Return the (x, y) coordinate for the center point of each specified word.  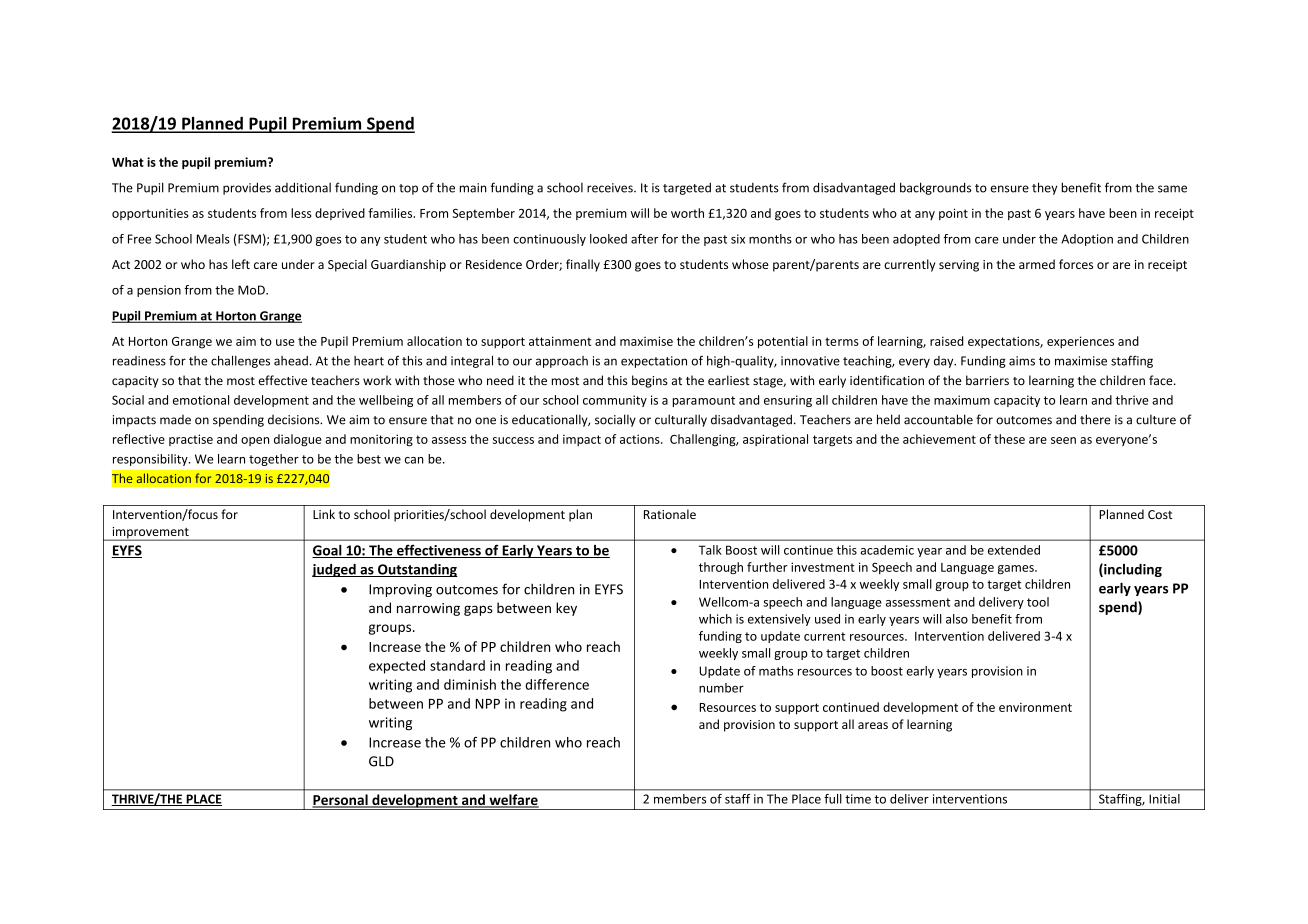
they (1044, 188)
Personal (341, 801)
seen (1063, 440)
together (274, 460)
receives (611, 188)
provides (247, 188)
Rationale (670, 514)
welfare (513, 801)
